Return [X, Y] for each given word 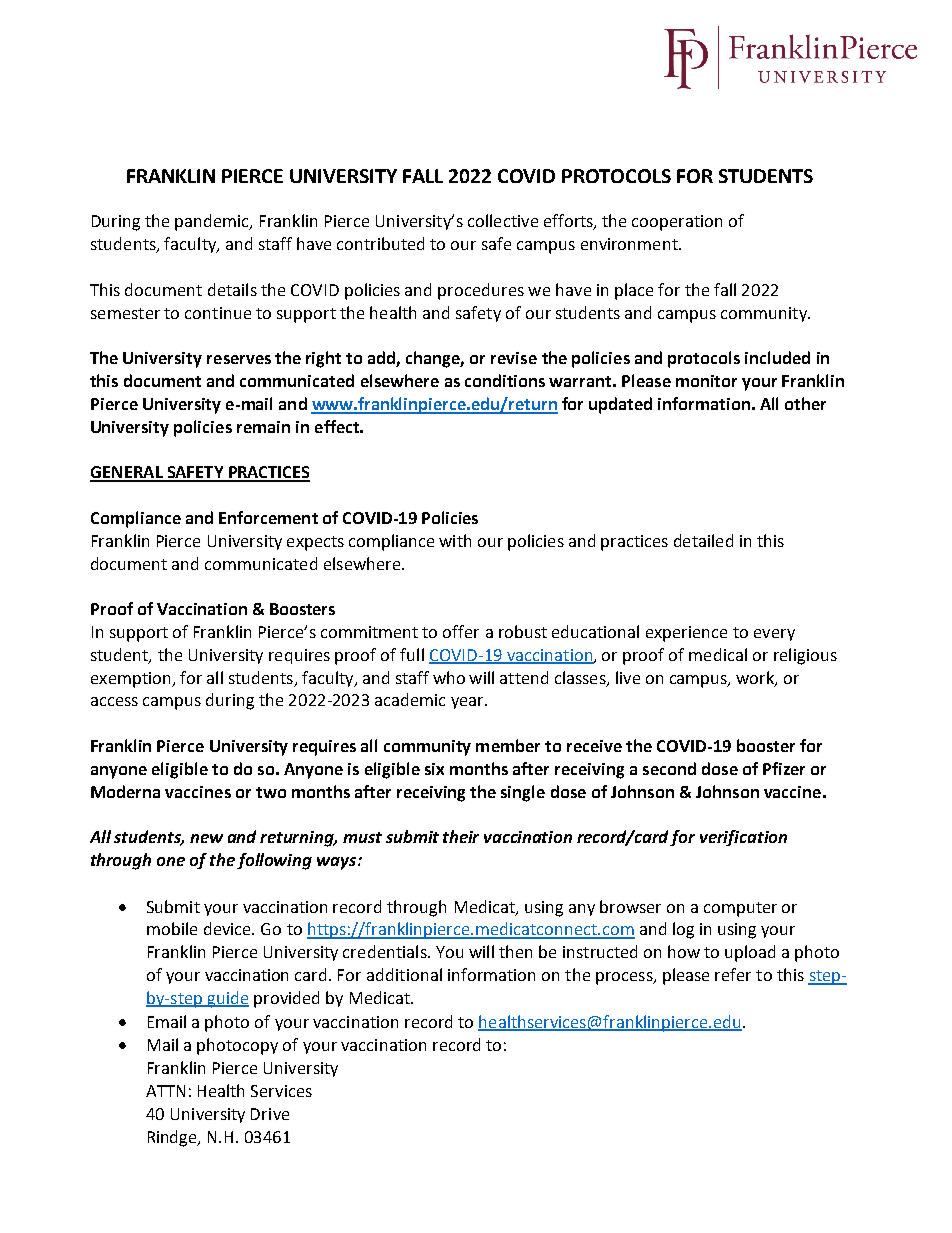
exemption [132, 680]
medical [718, 654]
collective [503, 220]
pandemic [213, 222]
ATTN [165, 1091]
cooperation [677, 223]
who [449, 677]
